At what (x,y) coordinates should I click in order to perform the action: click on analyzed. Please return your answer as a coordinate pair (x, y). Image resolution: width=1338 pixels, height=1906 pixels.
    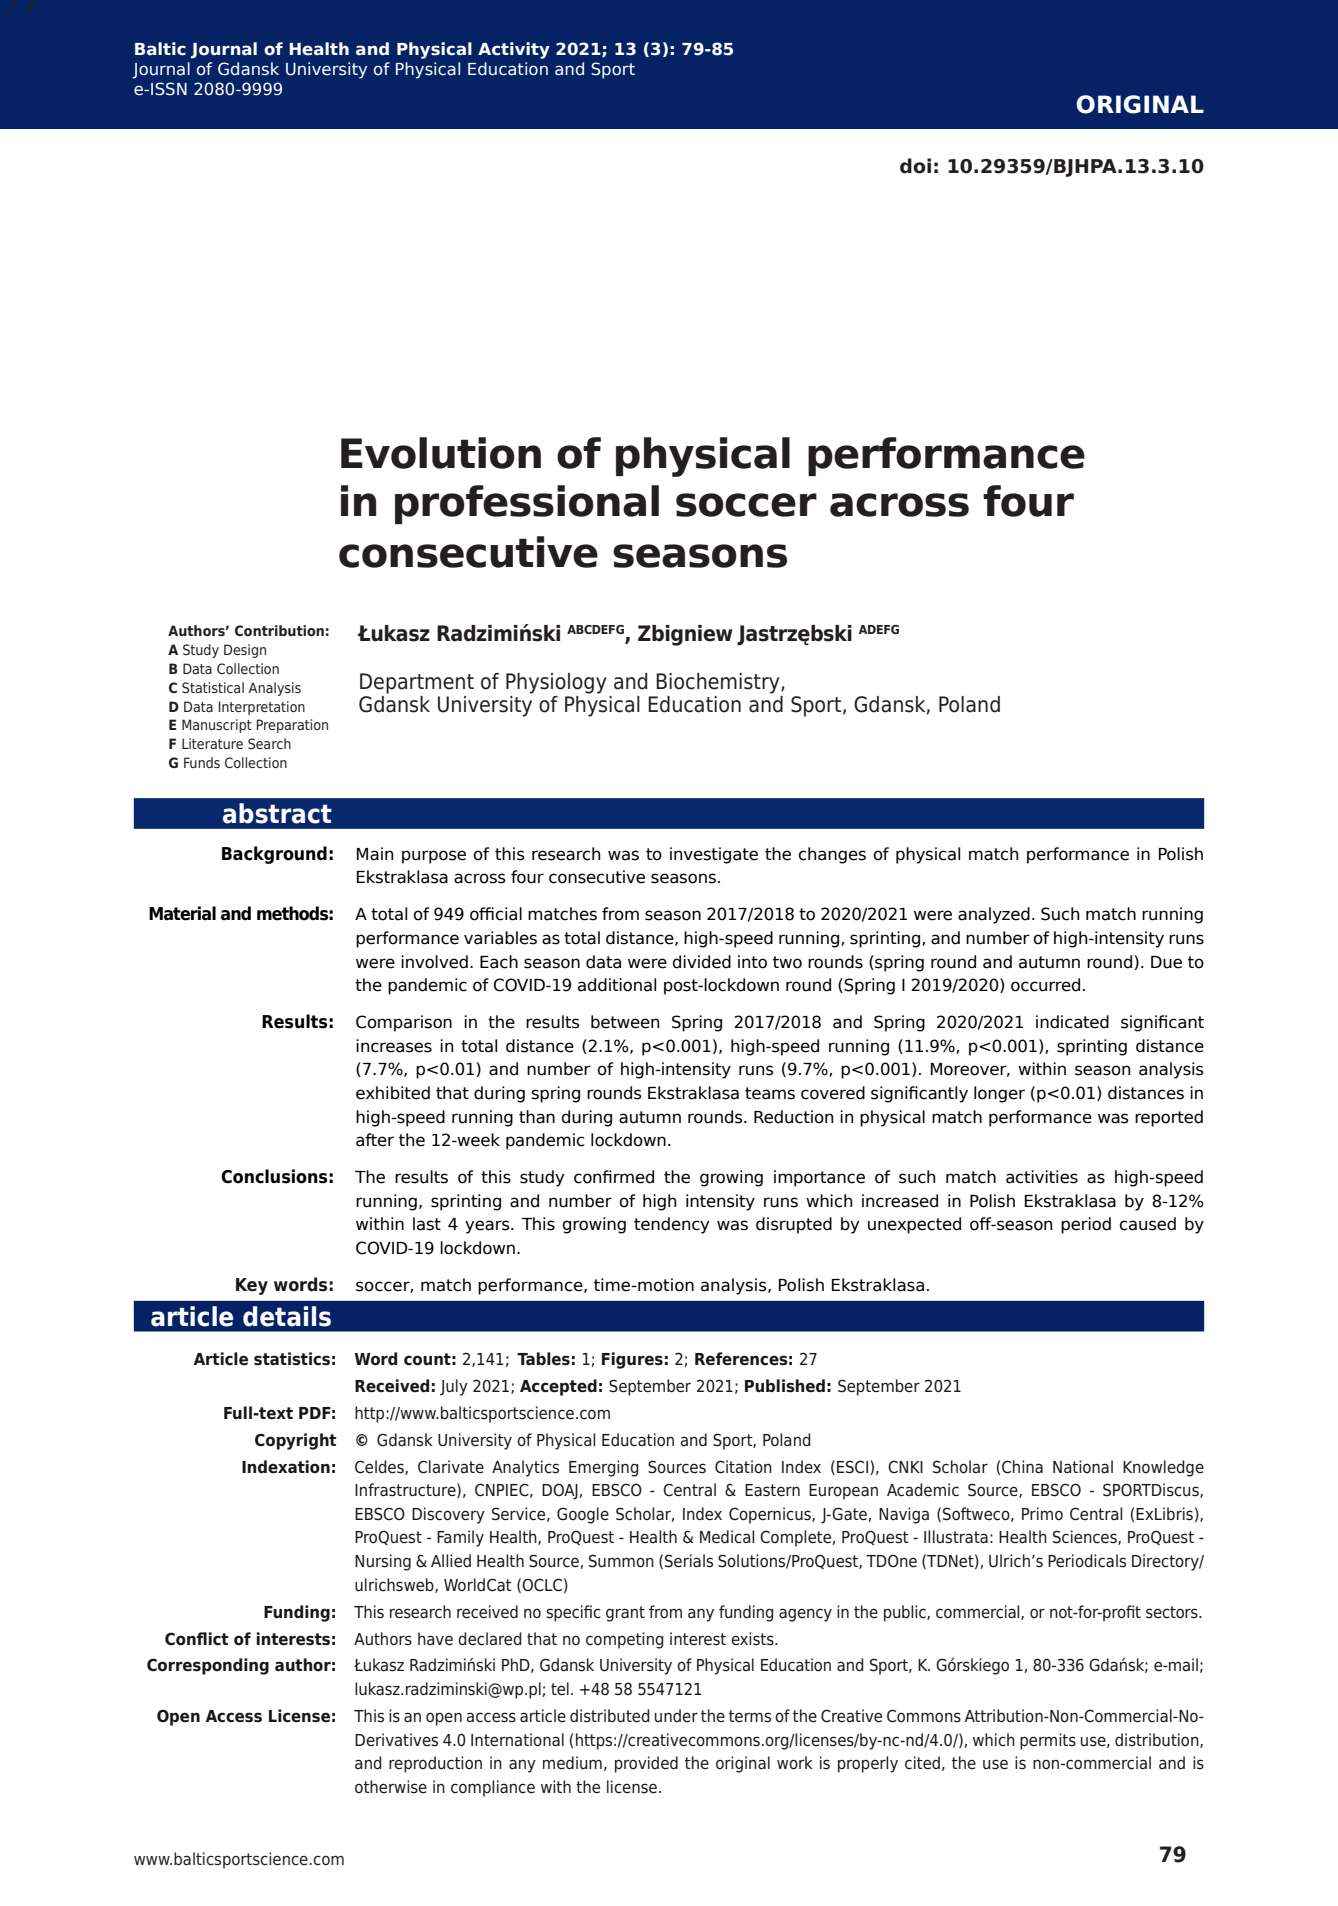
    Looking at the image, I should click on (994, 915).
